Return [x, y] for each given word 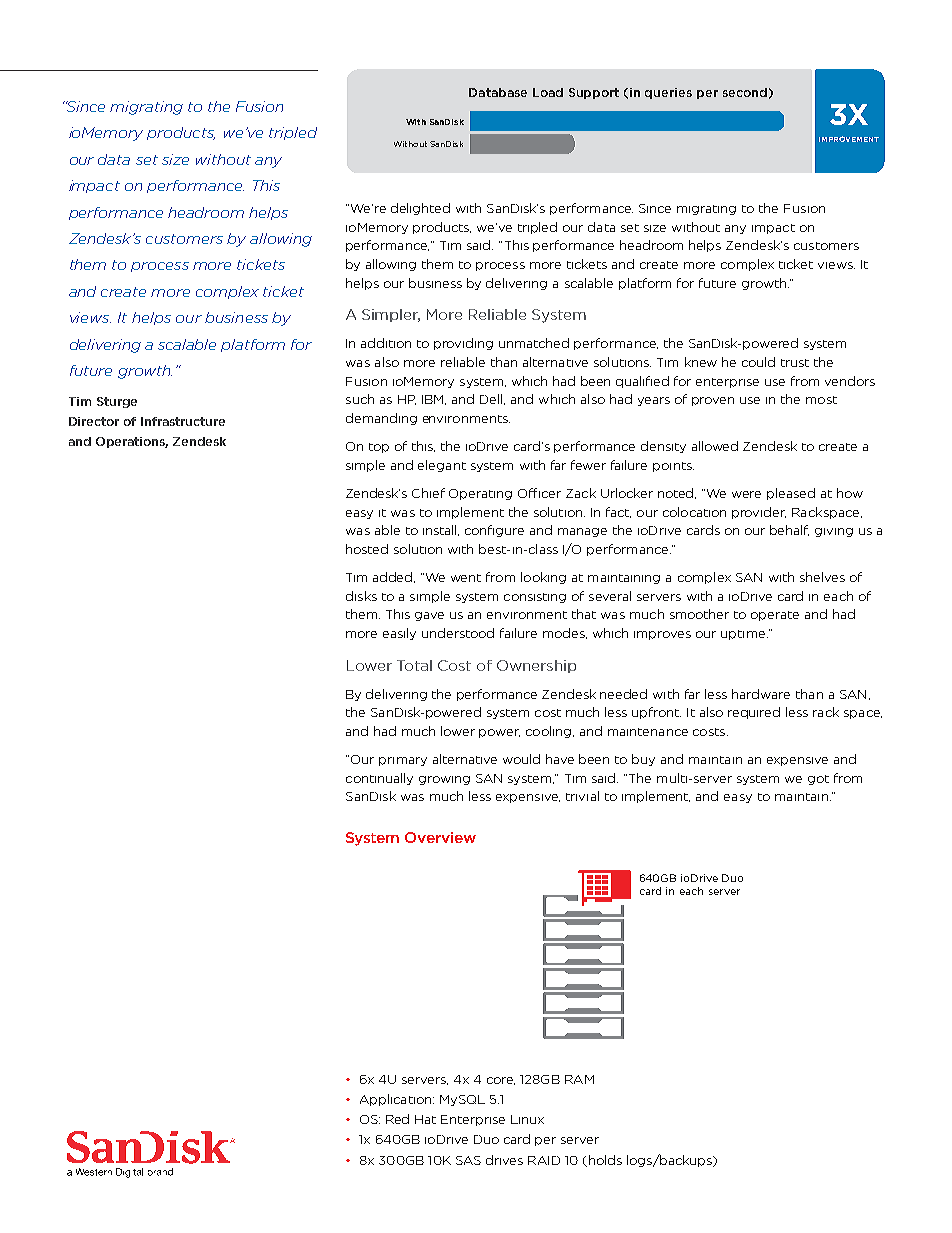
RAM [579, 1079]
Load [548, 92]
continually [379, 779]
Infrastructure [183, 421]
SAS [468, 1160]
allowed [715, 446]
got [818, 780]
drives [504, 1160]
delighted [420, 209]
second [745, 92]
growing [444, 780]
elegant [442, 466]
